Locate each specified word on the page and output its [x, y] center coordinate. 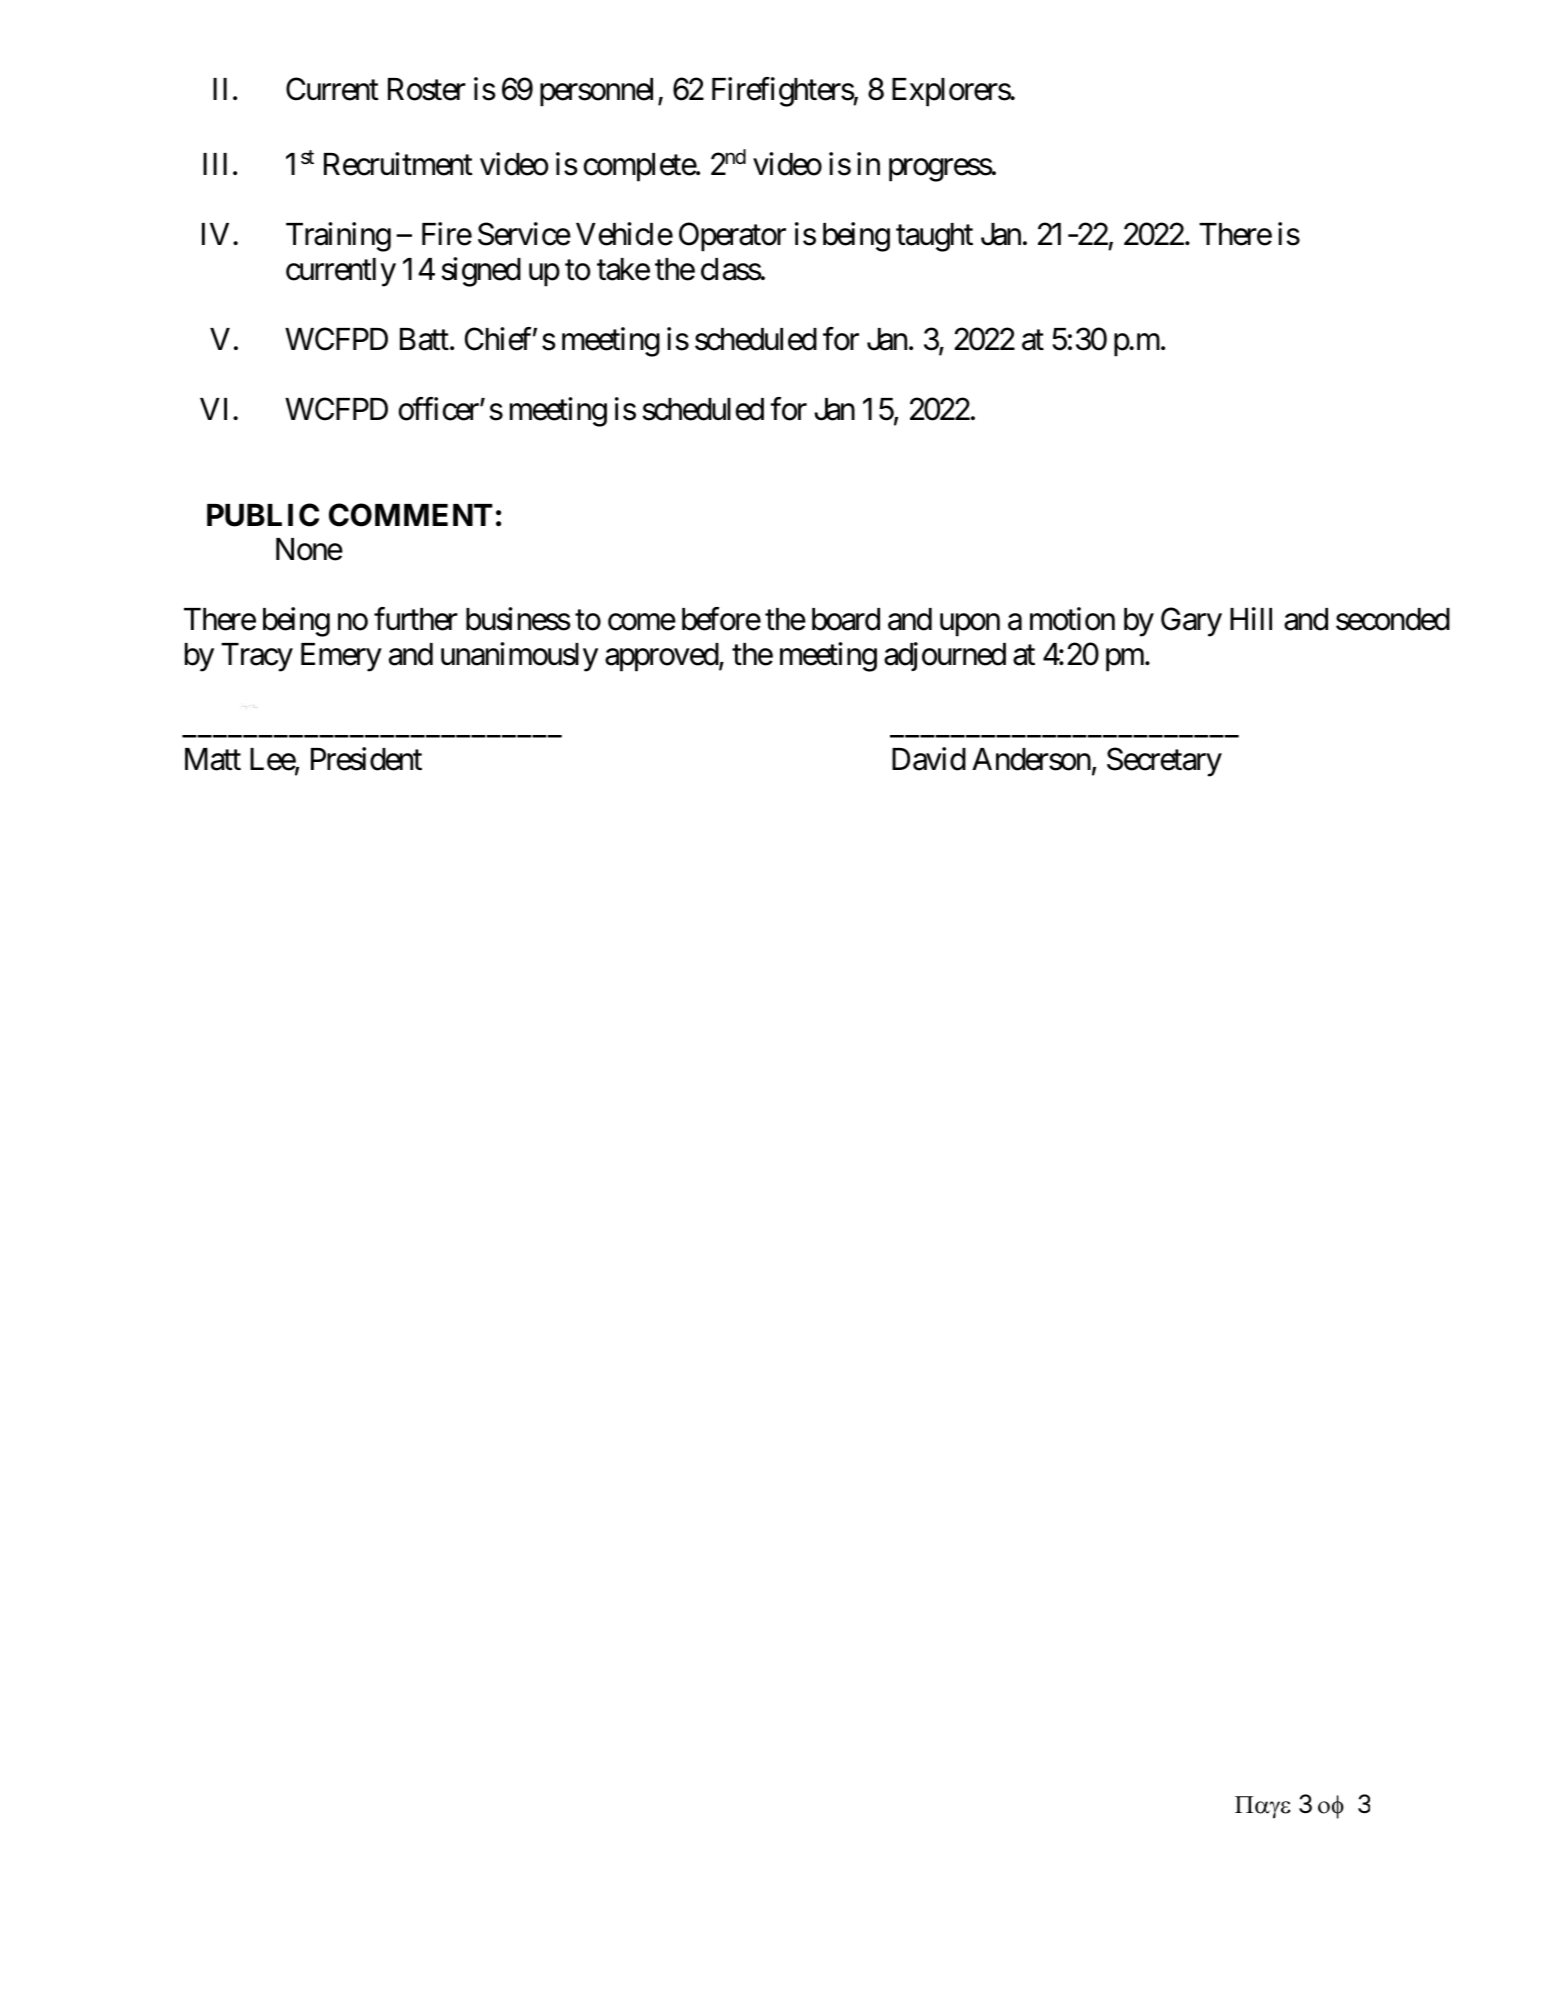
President [366, 759]
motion [1072, 619]
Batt [424, 339]
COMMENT [410, 515]
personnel [596, 92]
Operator [732, 237]
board [846, 619]
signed [481, 272]
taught [934, 237]
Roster [427, 89]
